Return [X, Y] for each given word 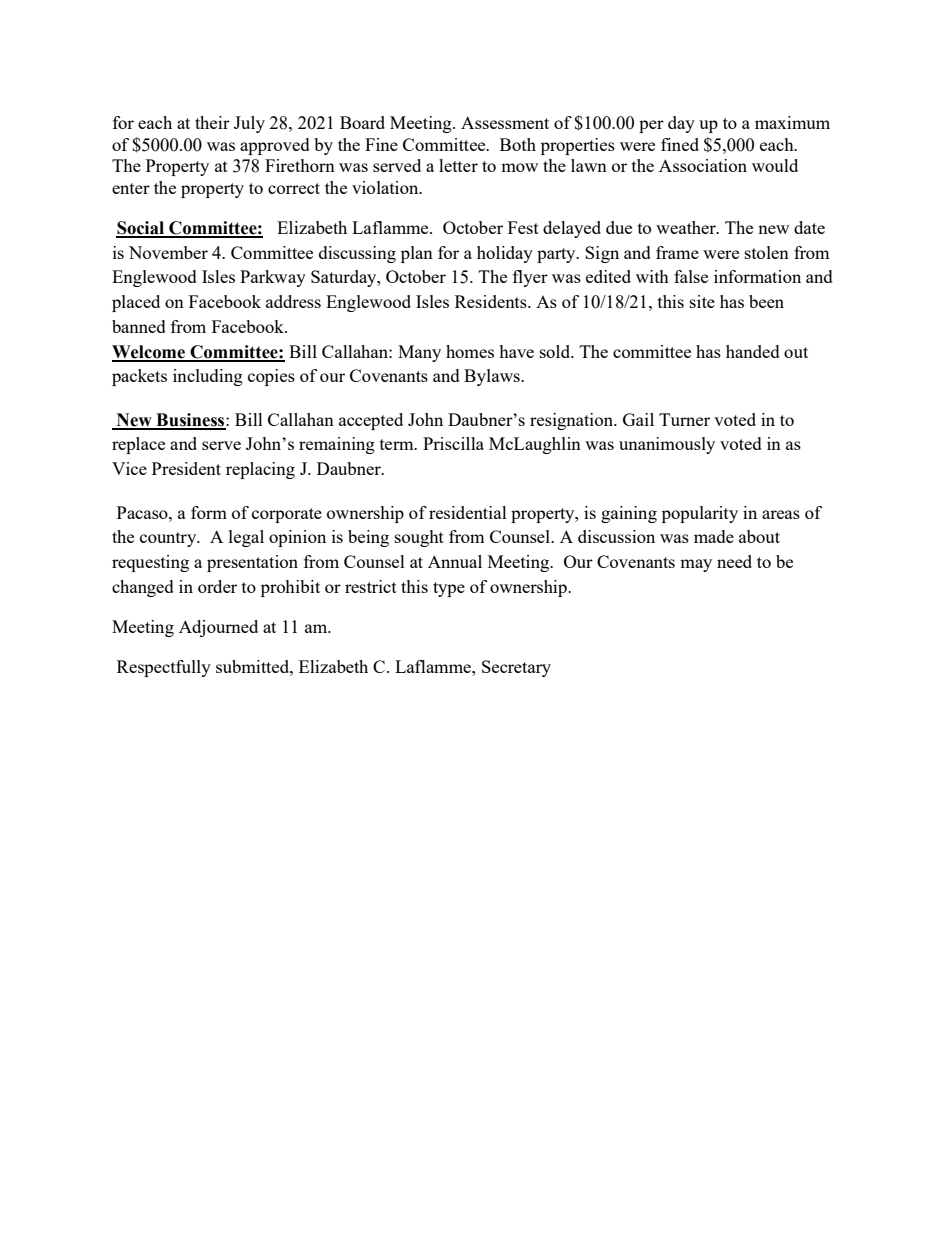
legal [246, 538]
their [212, 122]
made [714, 536]
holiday [505, 254]
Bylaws [493, 377]
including [208, 377]
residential [468, 512]
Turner [684, 419]
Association [703, 165]
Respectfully [164, 668]
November [168, 252]
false [691, 276]
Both [518, 144]
